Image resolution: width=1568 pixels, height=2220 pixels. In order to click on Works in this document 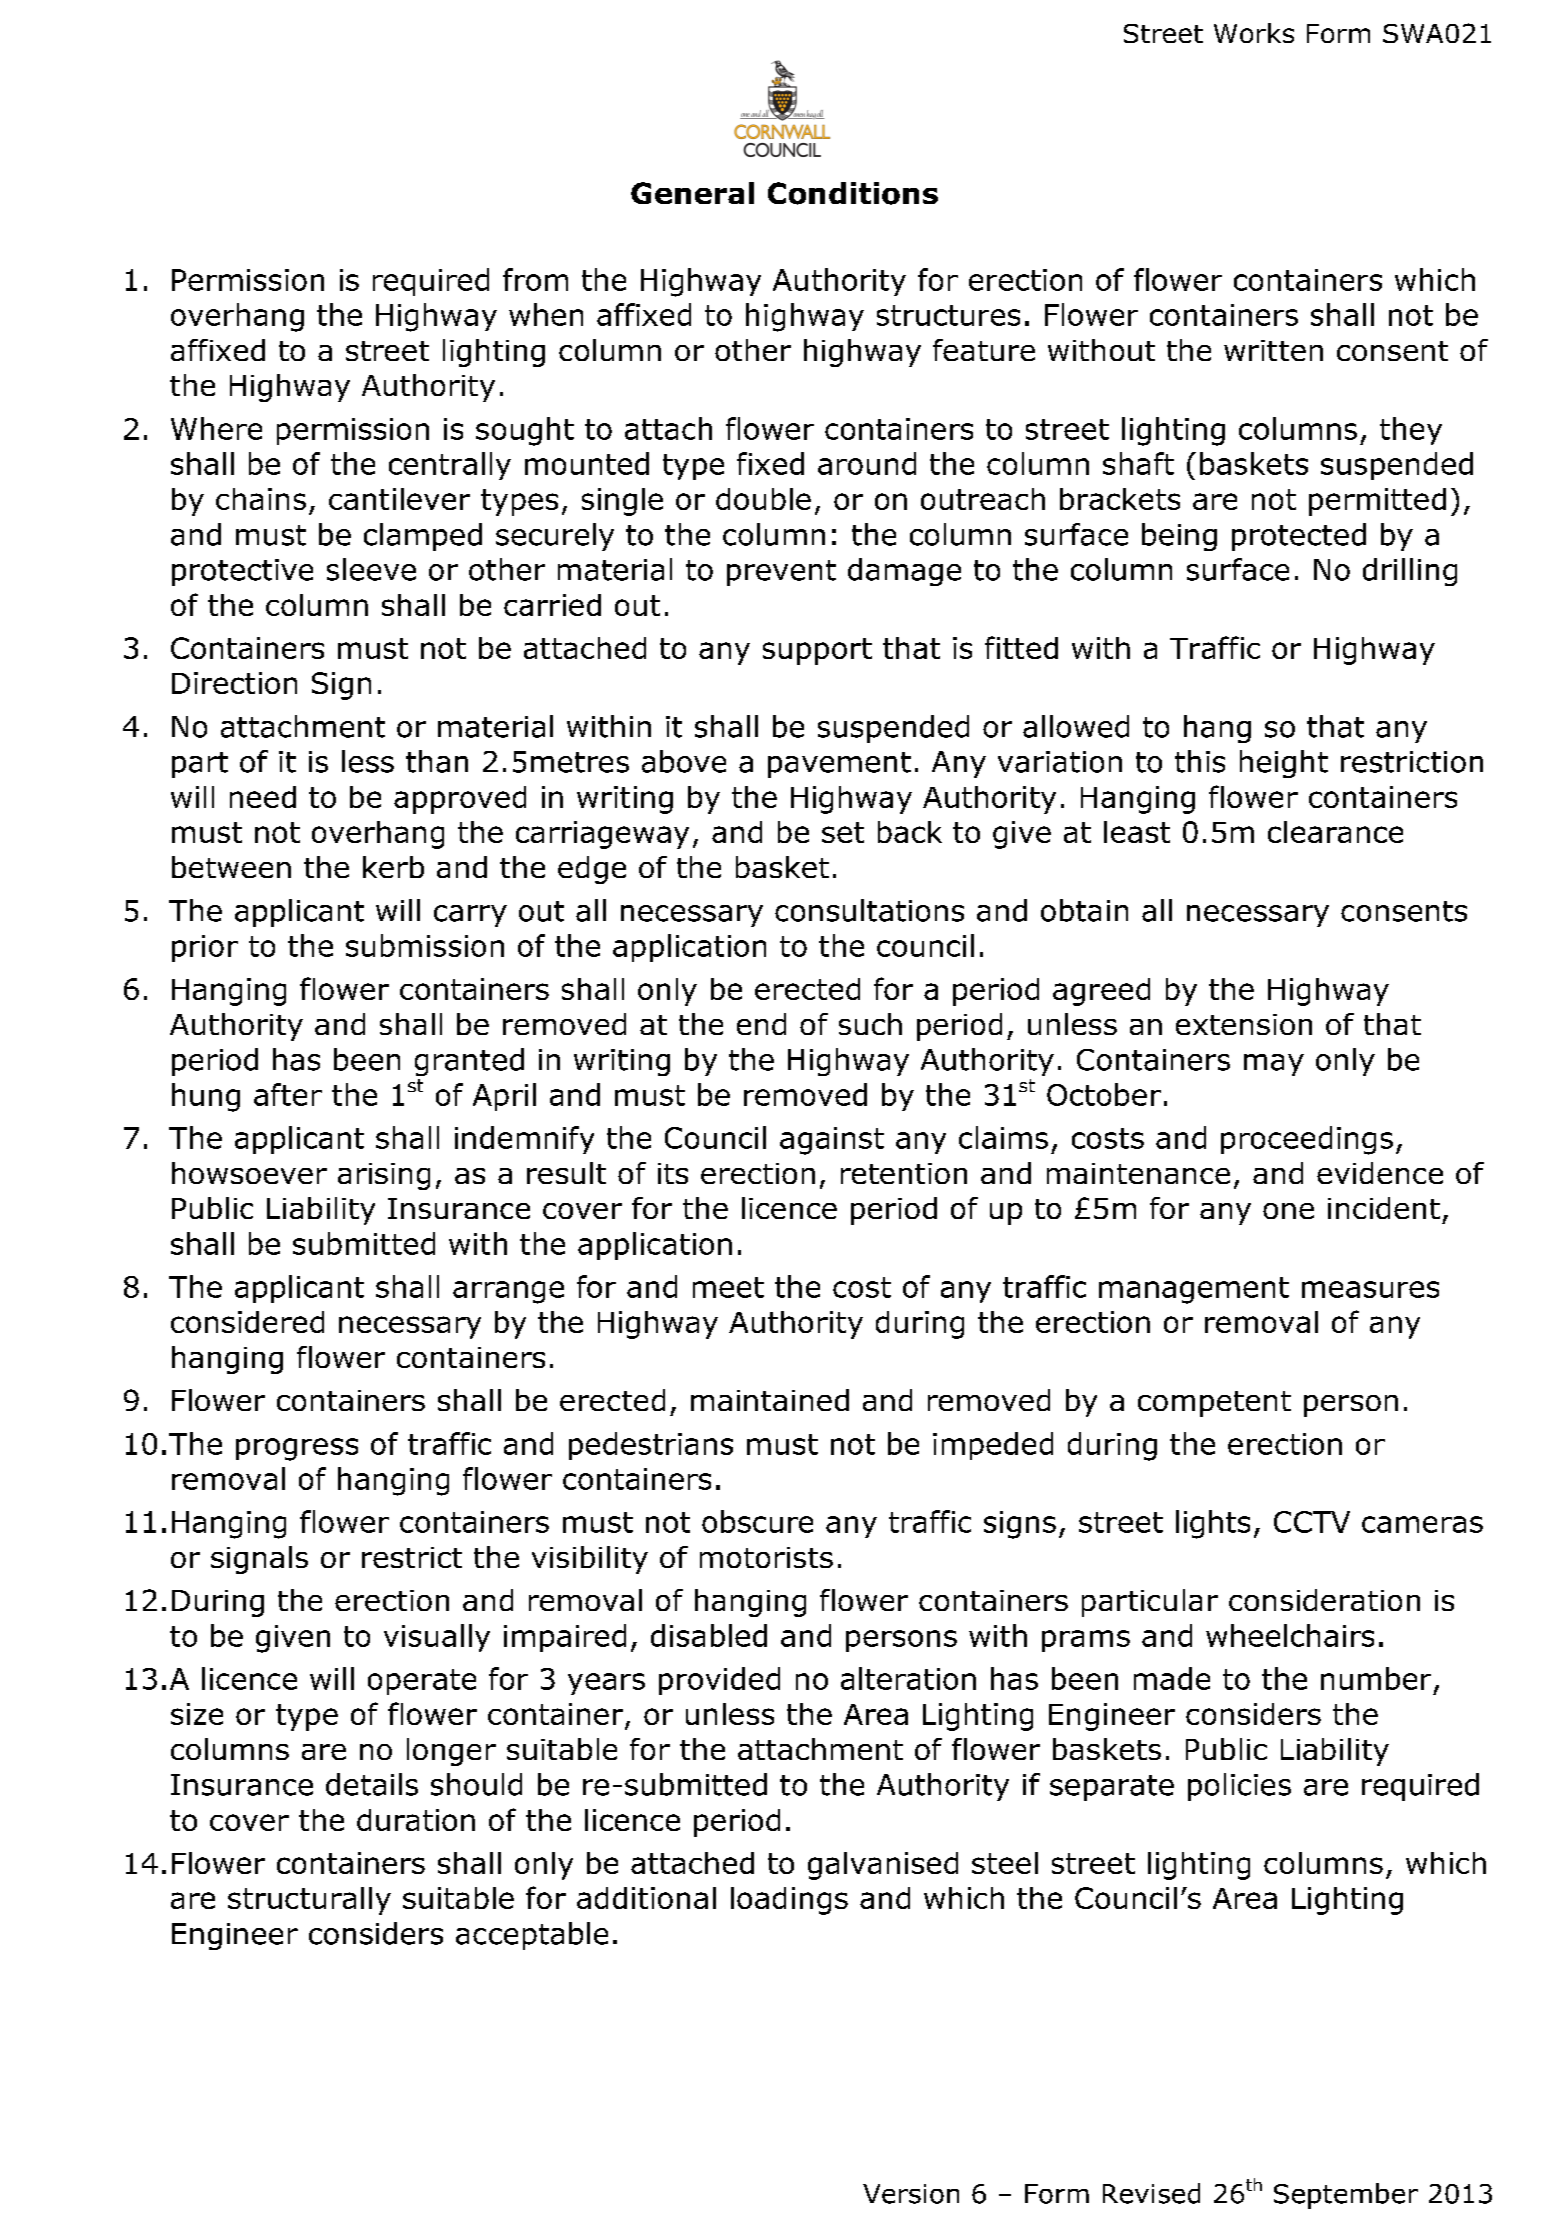, I will do `click(1254, 33)`.
